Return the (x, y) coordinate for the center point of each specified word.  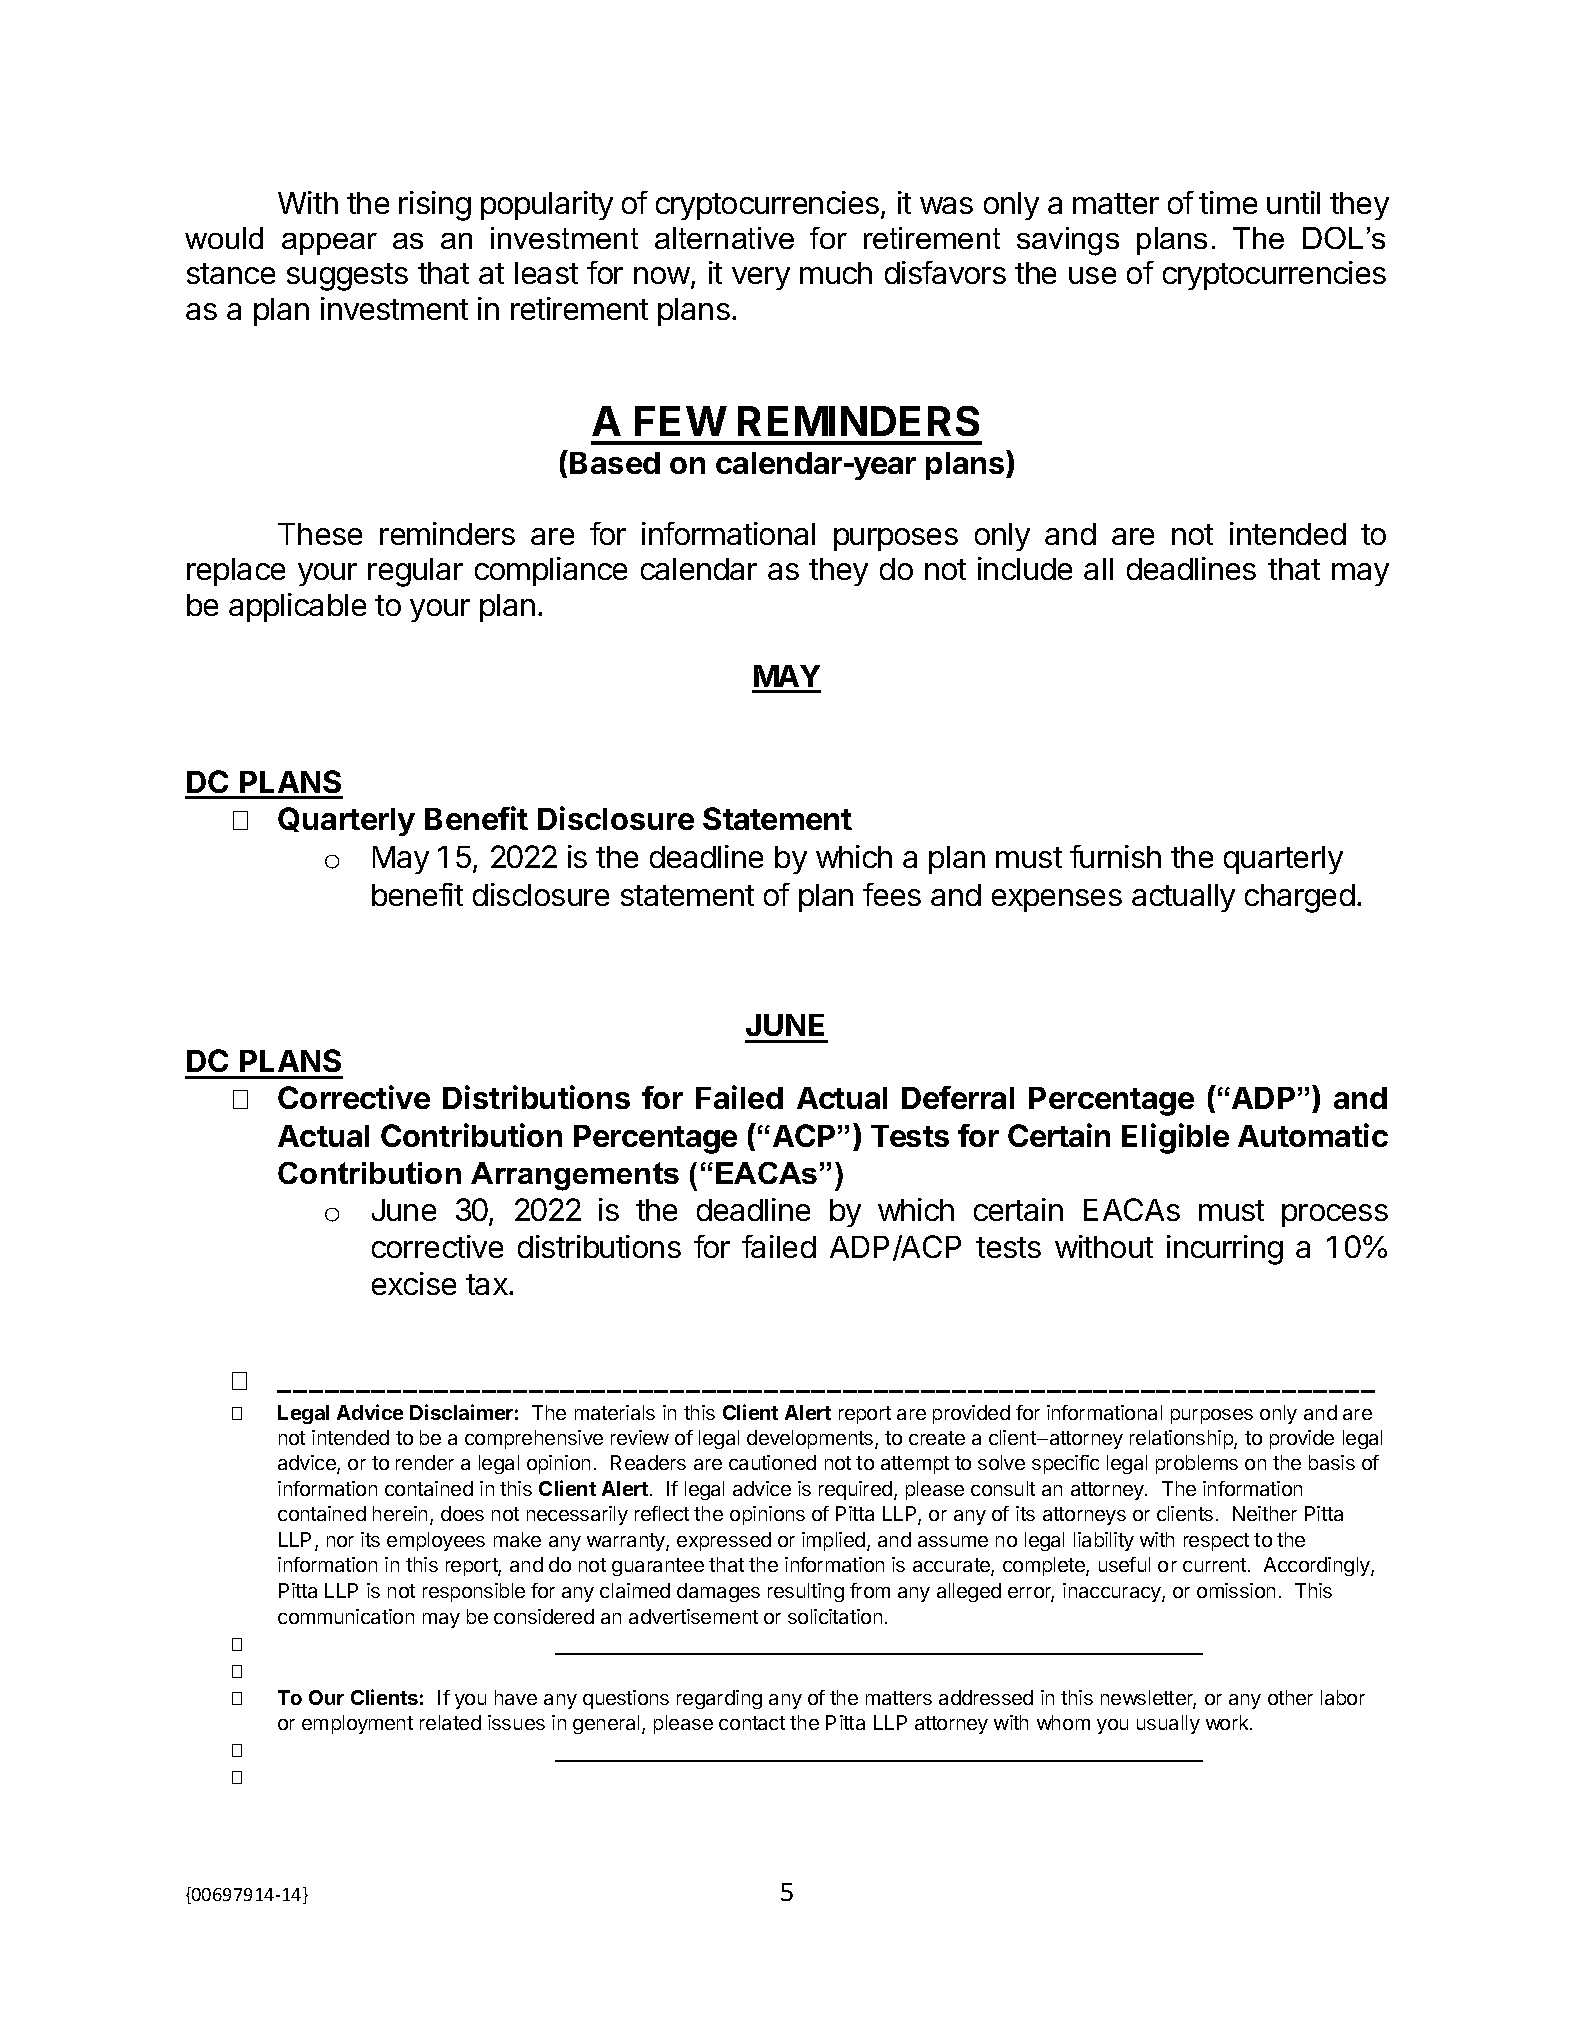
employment (357, 1724)
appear (329, 244)
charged (1300, 898)
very (761, 278)
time (1228, 202)
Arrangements (575, 1176)
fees (892, 894)
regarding (719, 1699)
